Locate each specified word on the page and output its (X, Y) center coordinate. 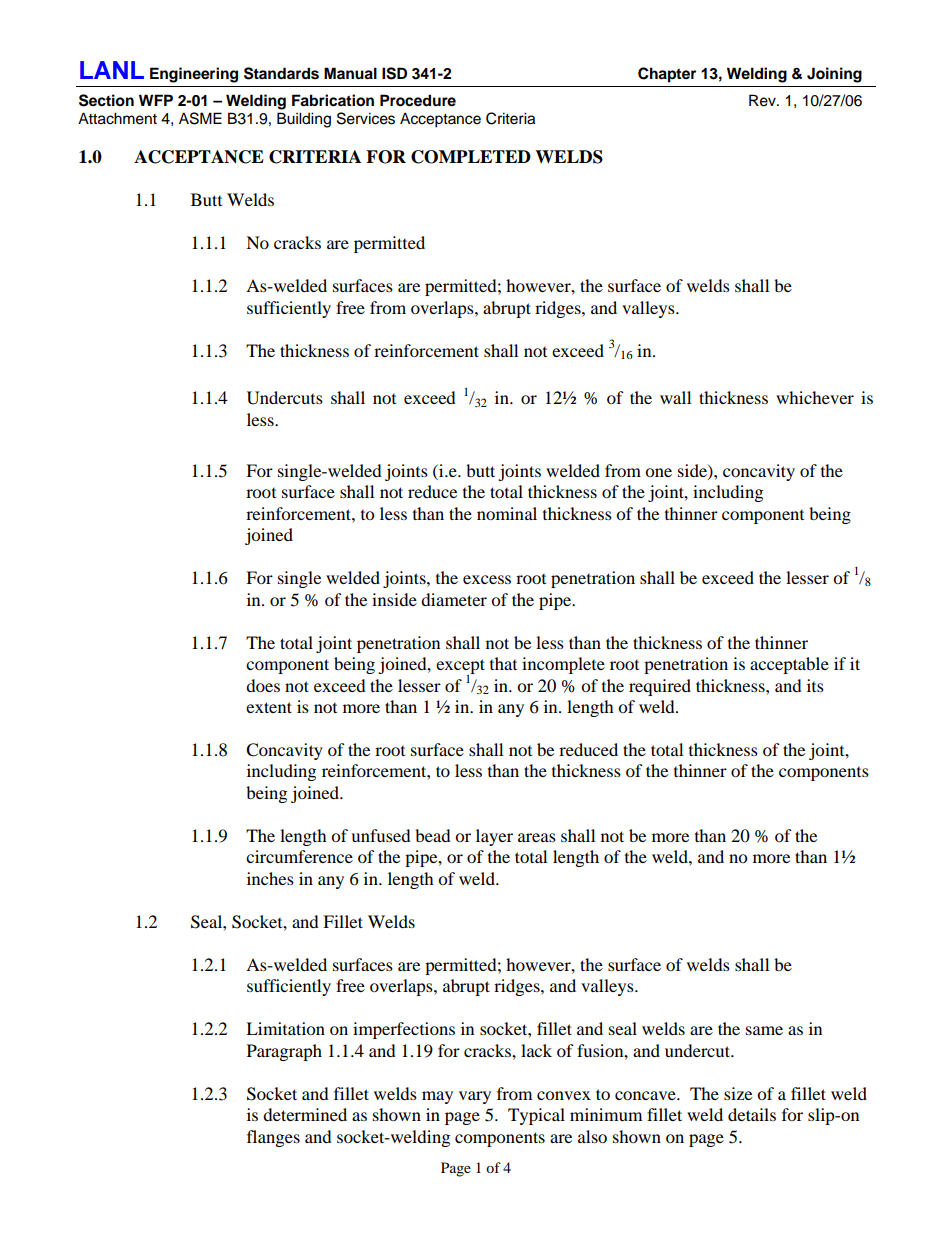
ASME (200, 118)
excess (487, 579)
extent (269, 707)
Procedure (418, 100)
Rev (763, 100)
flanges (273, 1138)
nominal (507, 513)
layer (494, 837)
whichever (815, 397)
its (815, 685)
